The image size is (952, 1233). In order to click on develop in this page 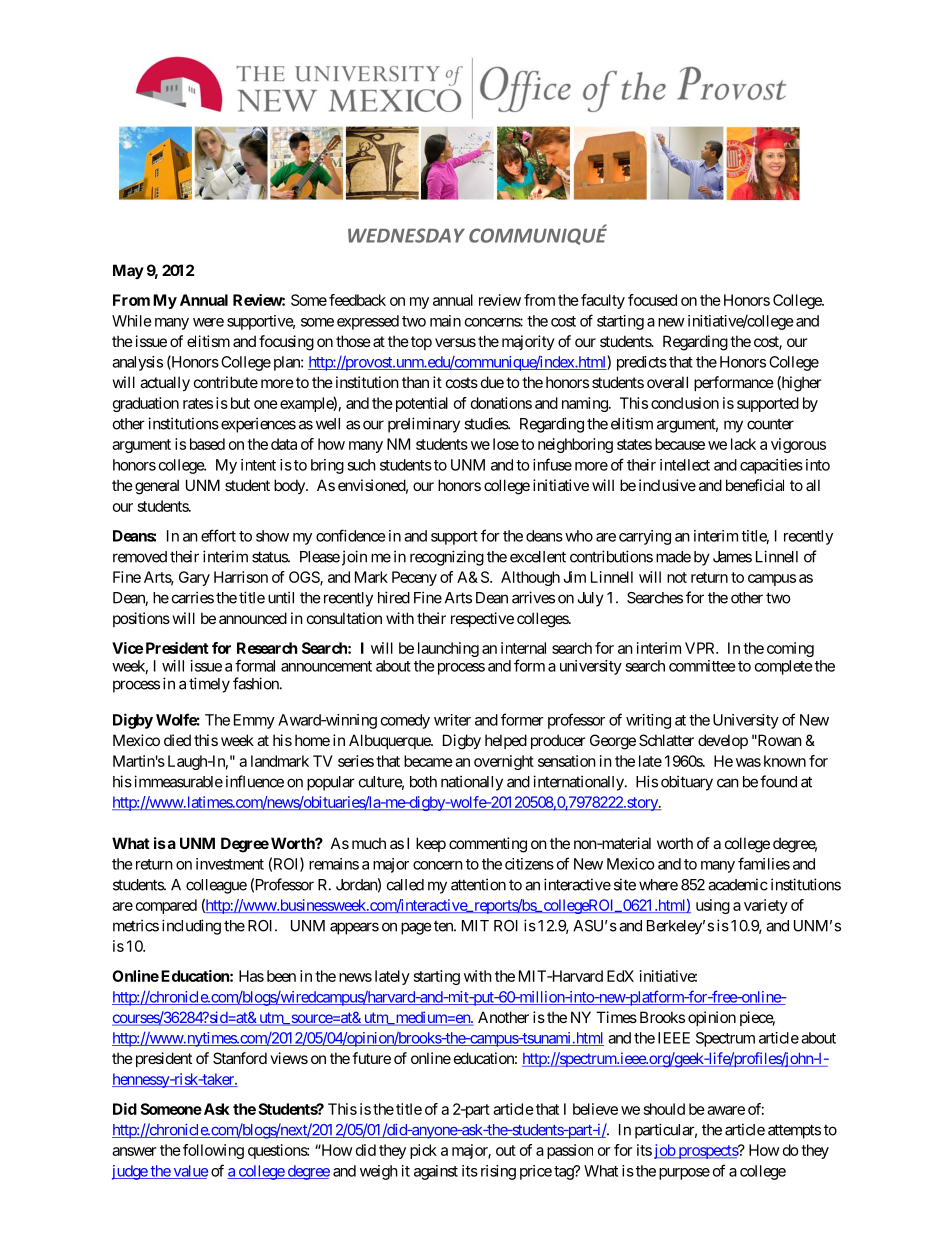, I will do `click(723, 741)`.
